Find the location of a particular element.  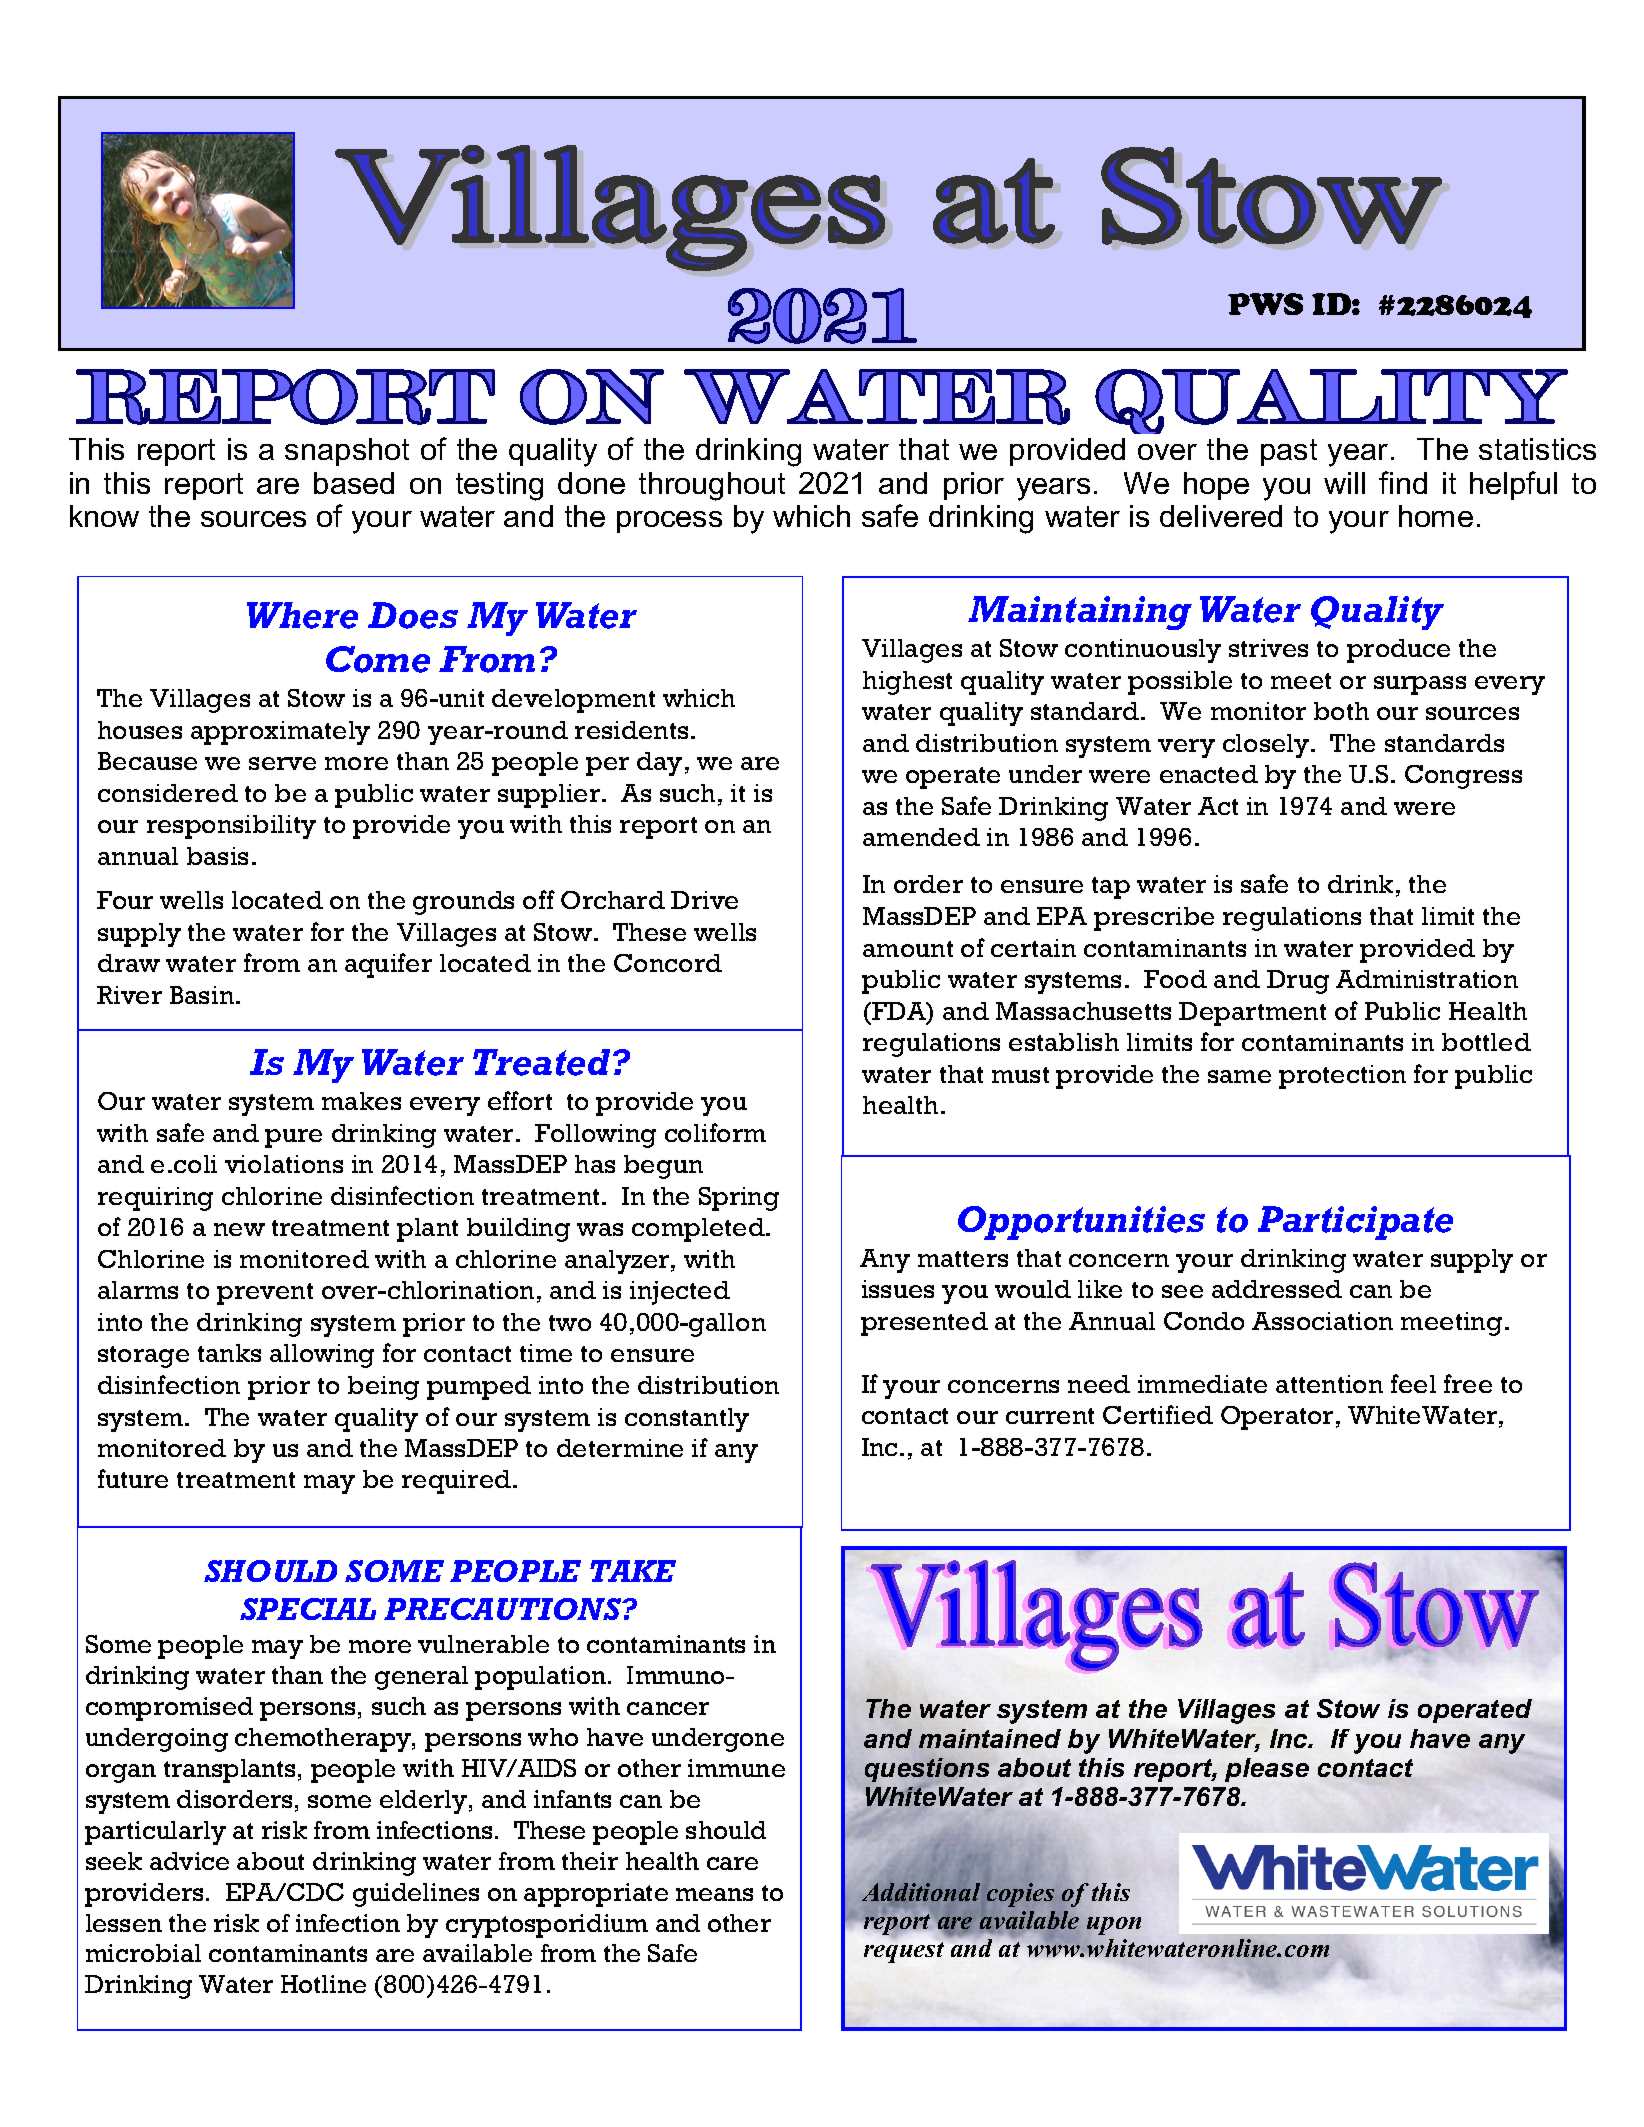

Basin is located at coordinates (203, 995).
